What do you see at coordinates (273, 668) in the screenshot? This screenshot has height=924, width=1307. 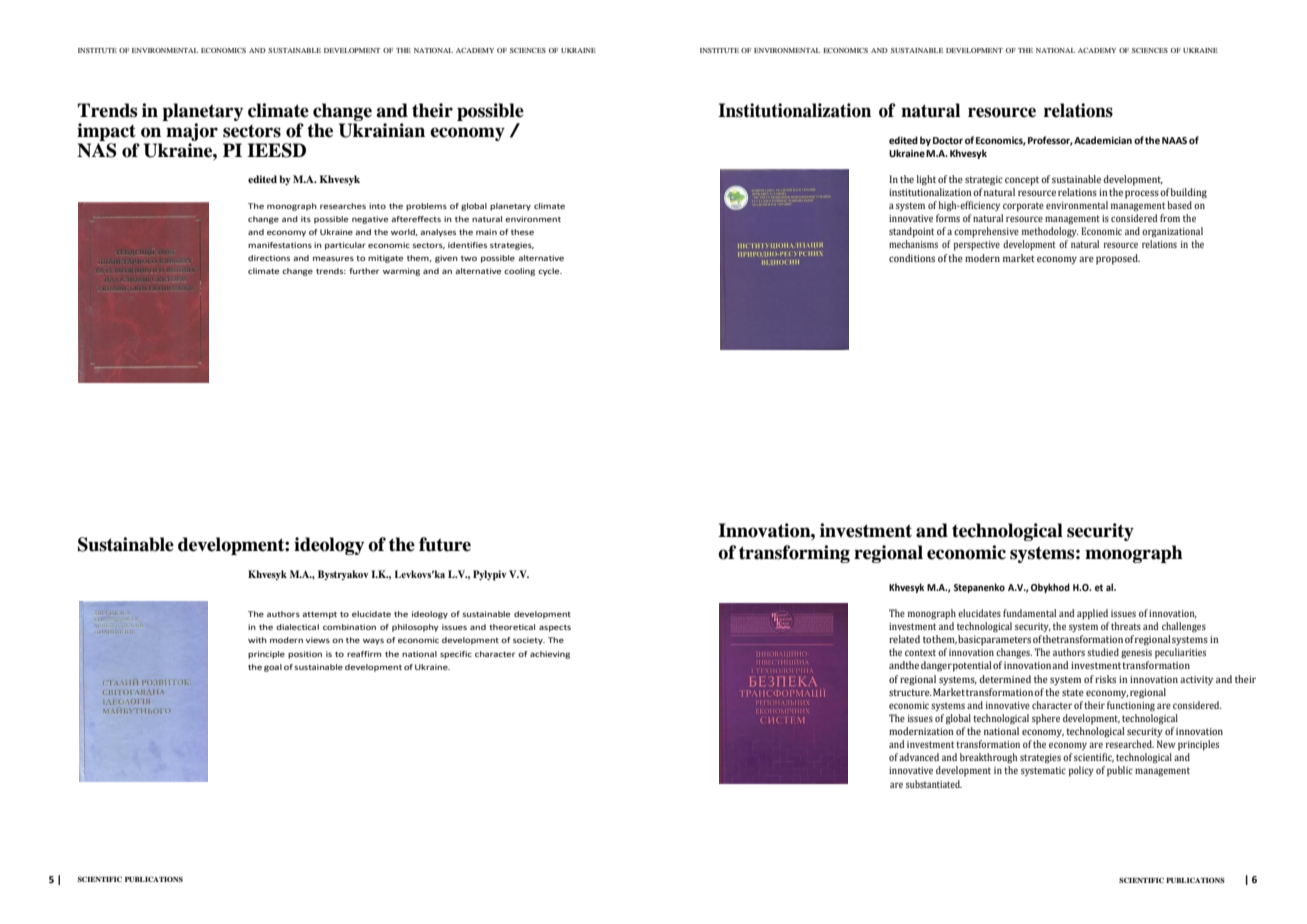 I see `goal` at bounding box center [273, 668].
